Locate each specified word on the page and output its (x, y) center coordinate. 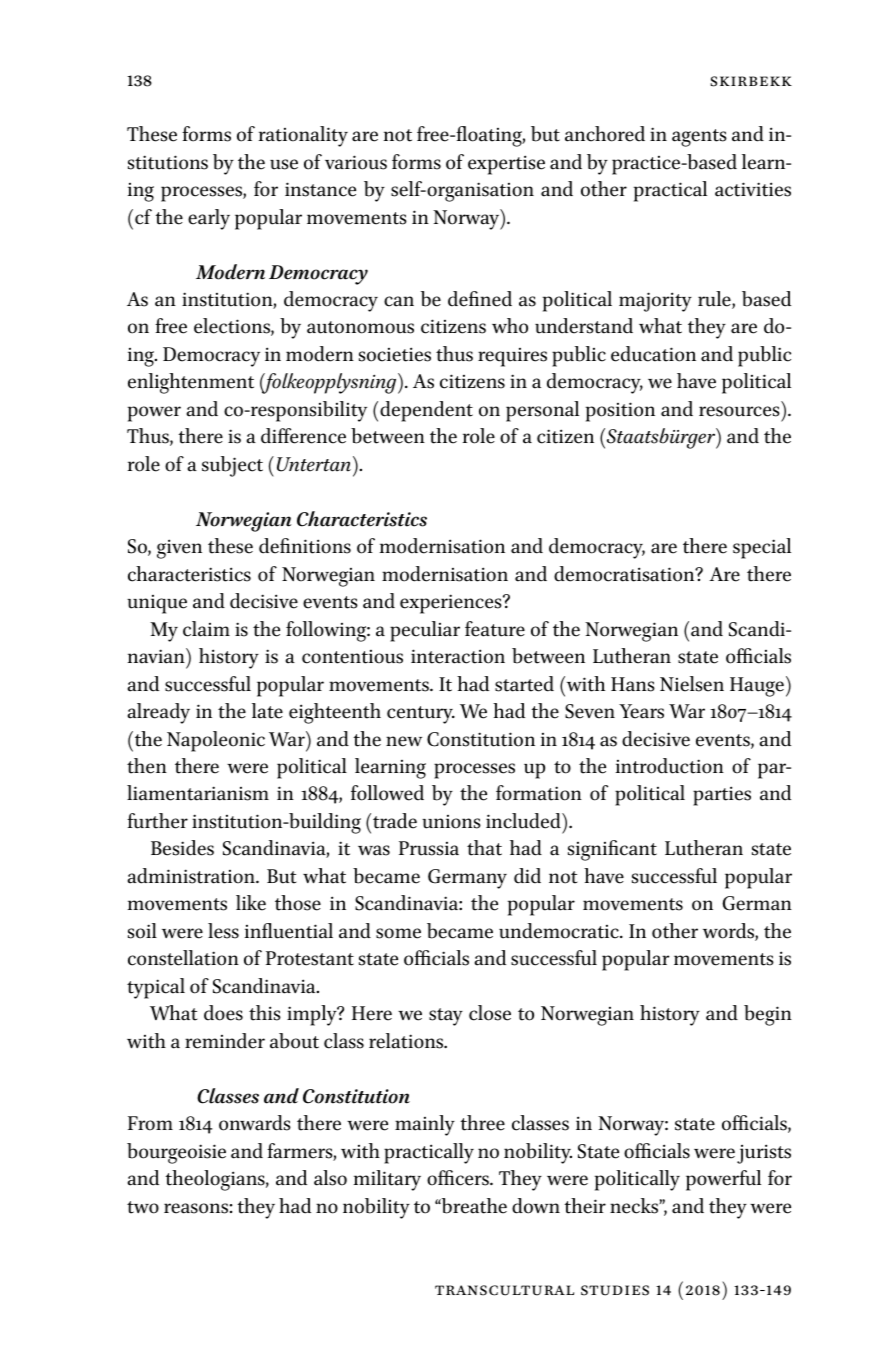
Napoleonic (216, 741)
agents (699, 138)
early (209, 219)
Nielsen (692, 684)
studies (615, 1290)
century (421, 715)
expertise (506, 165)
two (143, 1207)
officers (459, 1178)
